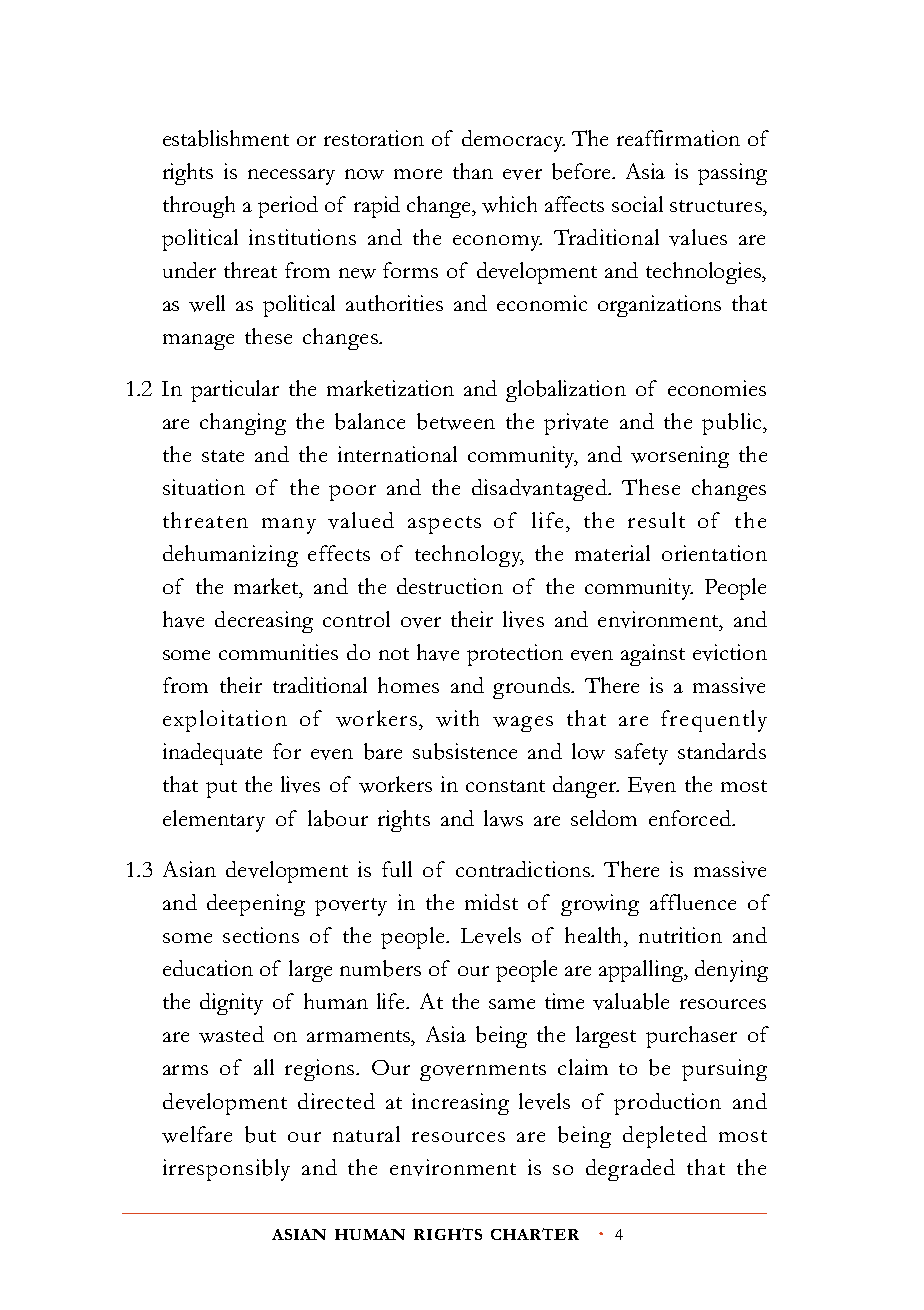  Describe the element at coordinates (243, 424) in the page. I see `changing` at that location.
